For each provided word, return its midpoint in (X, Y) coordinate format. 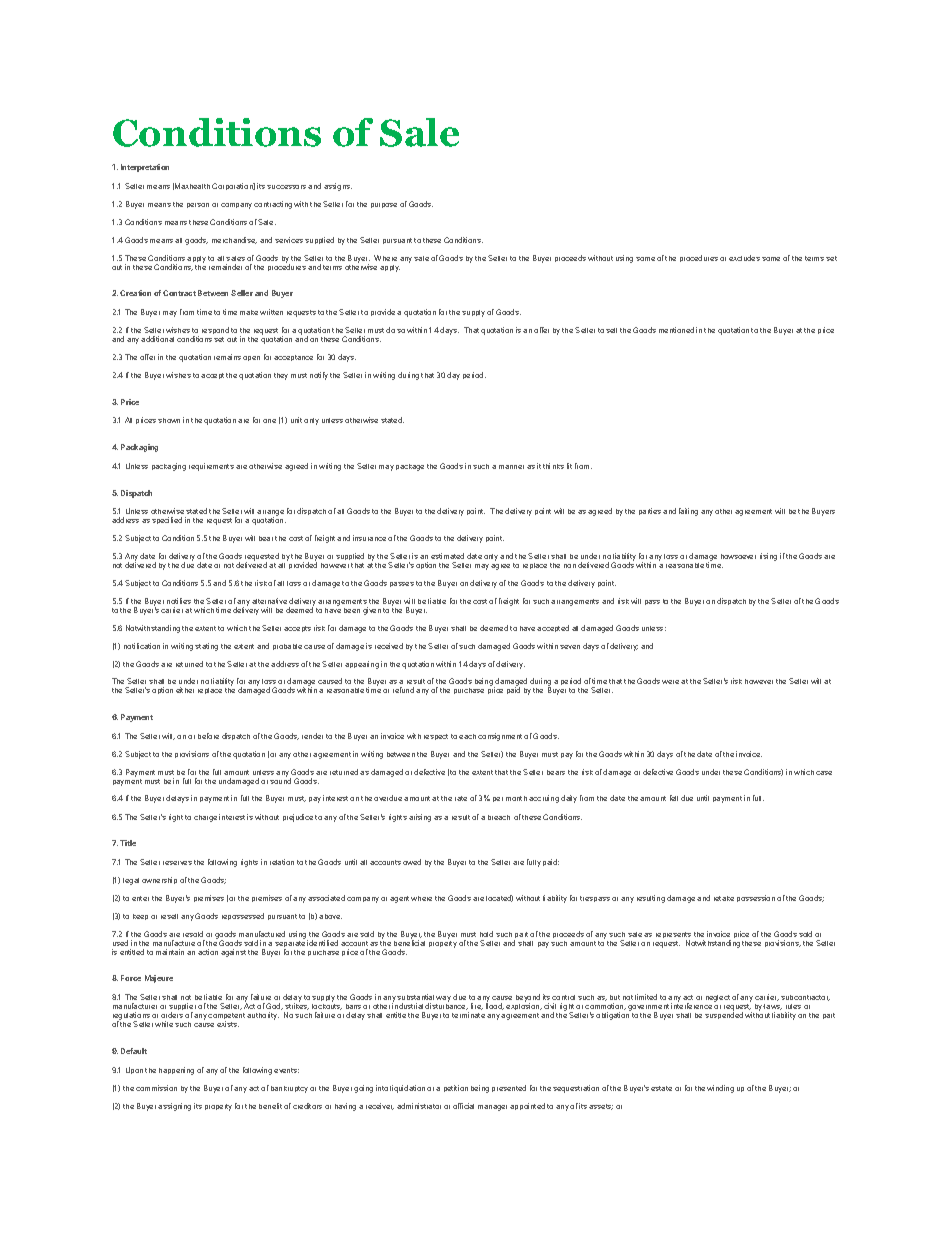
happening (176, 1071)
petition (456, 1088)
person (198, 205)
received (389, 646)
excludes (744, 258)
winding (720, 1089)
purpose (384, 205)
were (670, 682)
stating (206, 647)
